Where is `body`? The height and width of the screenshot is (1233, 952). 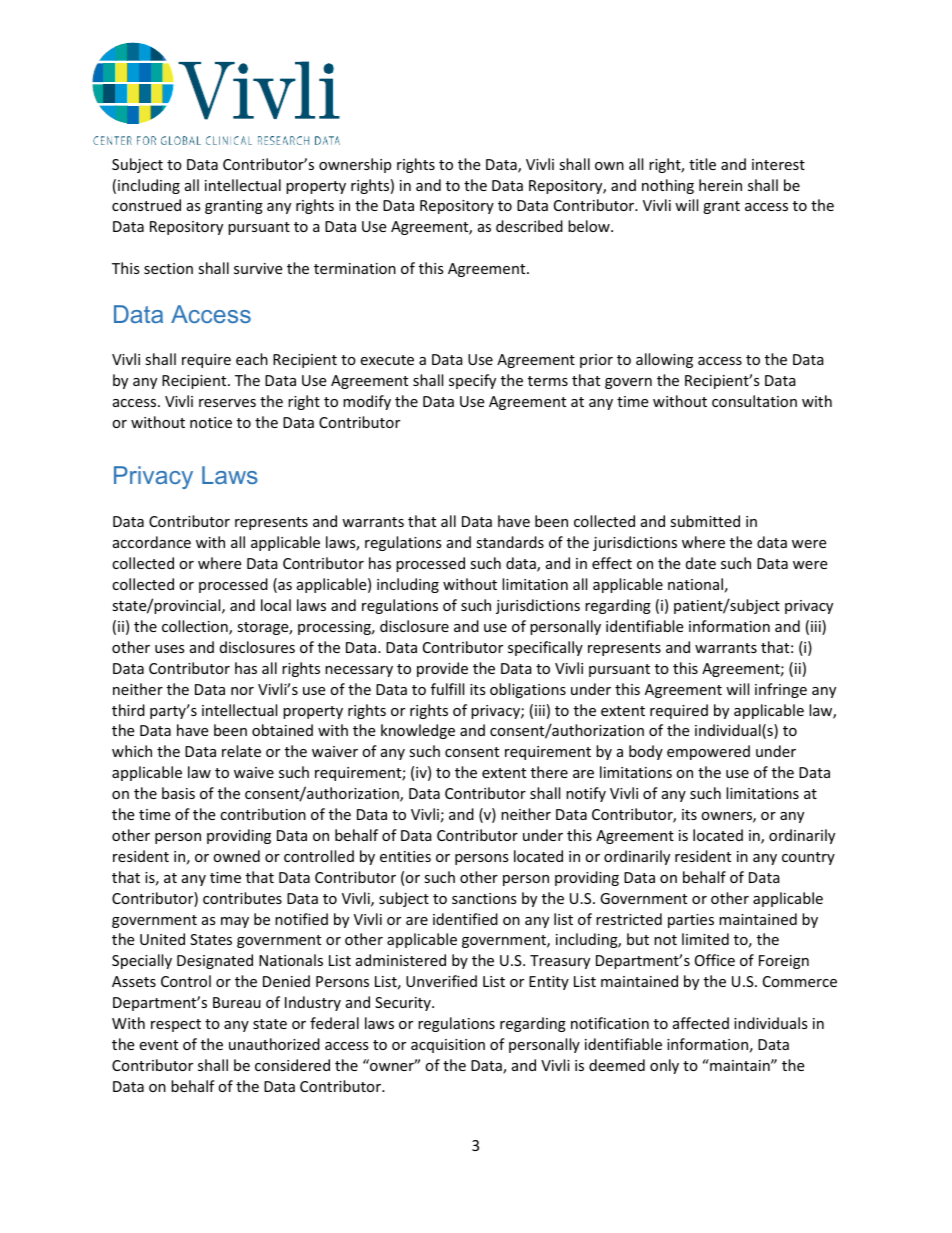 body is located at coordinates (646, 752).
